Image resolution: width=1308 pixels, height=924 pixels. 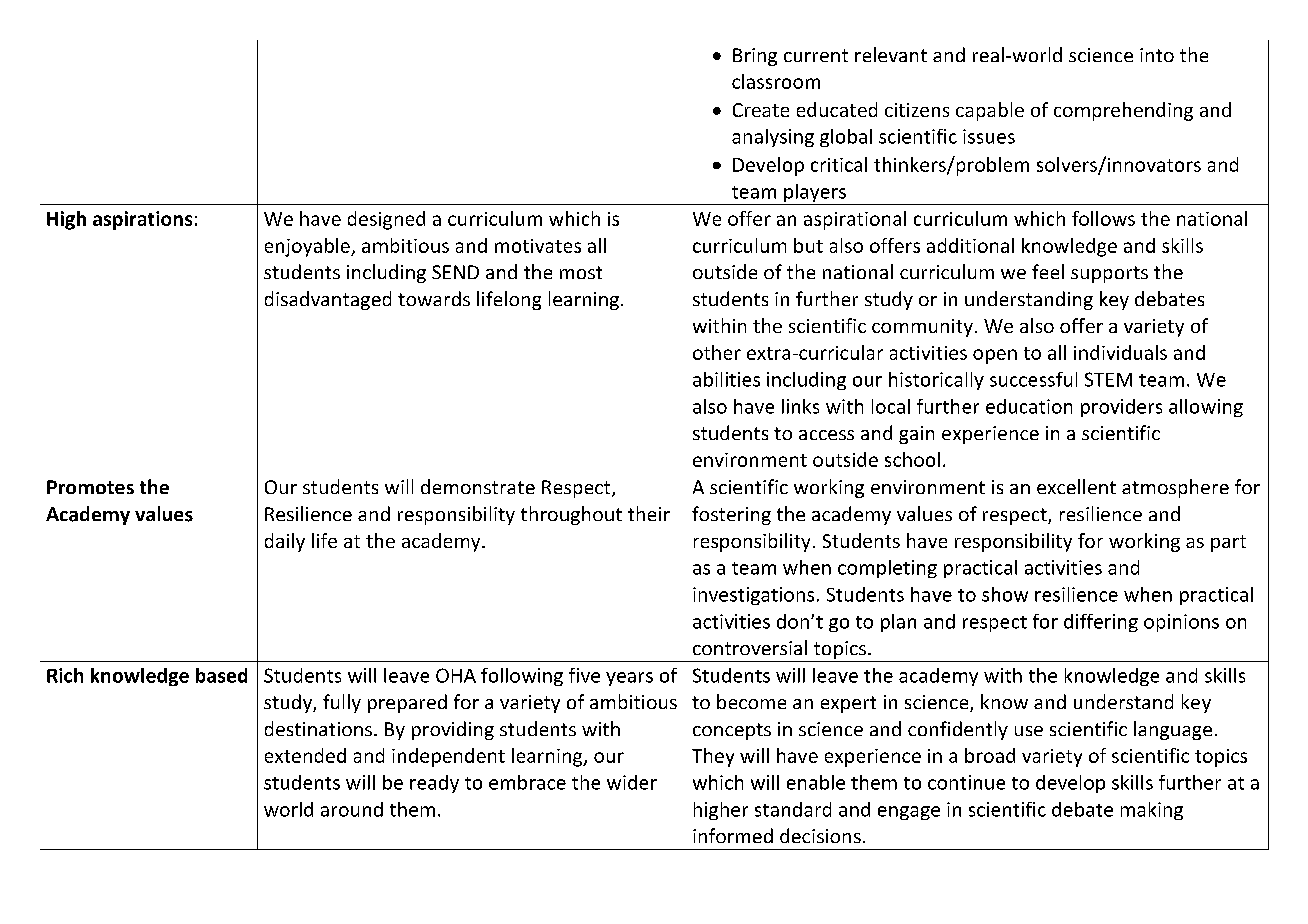 I want to click on Promotes, so click(x=90, y=487).
